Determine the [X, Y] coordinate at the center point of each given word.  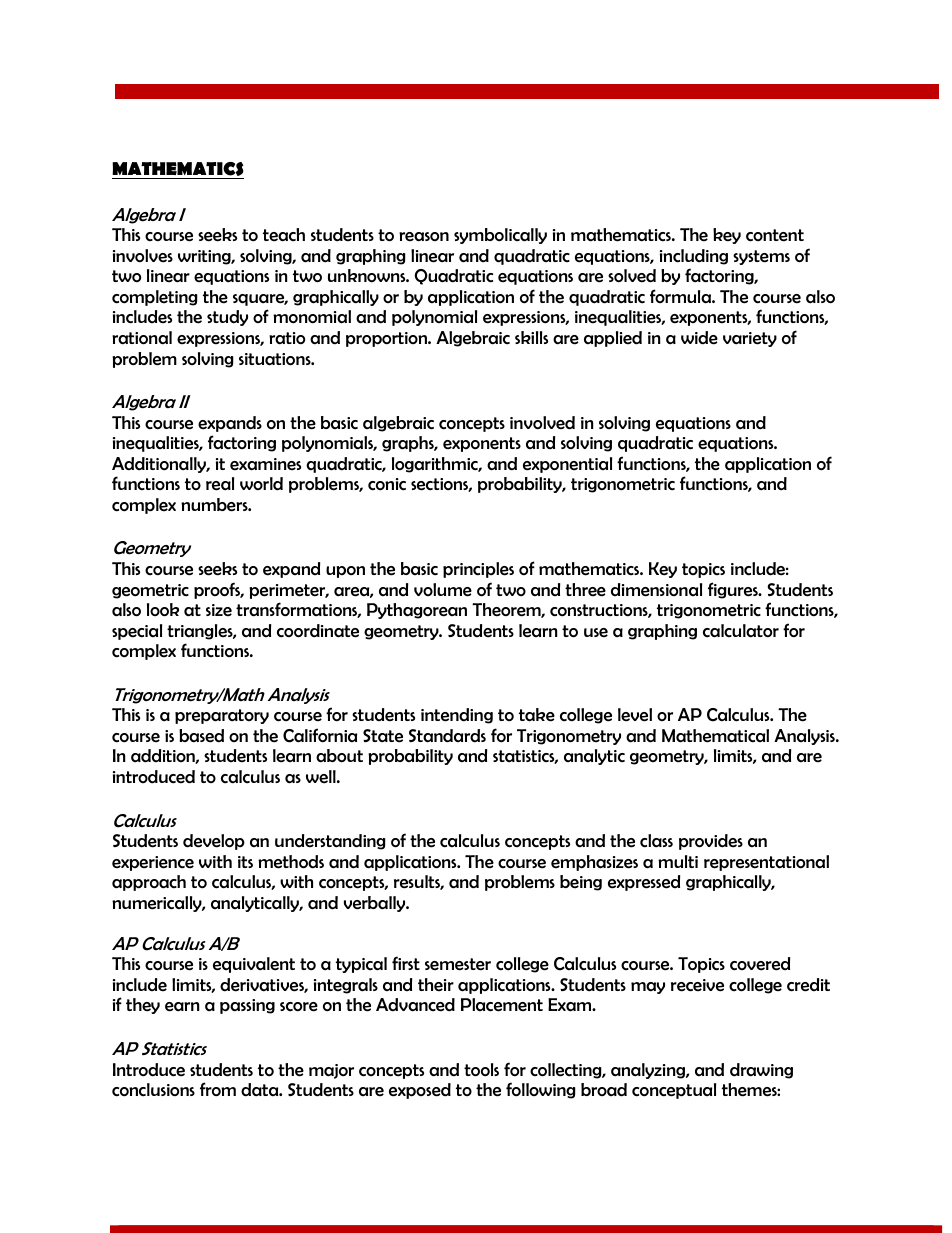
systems [761, 257]
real [220, 484]
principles [478, 570]
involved [542, 423]
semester [458, 964]
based [201, 736]
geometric [150, 591]
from [218, 1089]
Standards [447, 736]
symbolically [500, 236]
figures [734, 590]
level [635, 715]
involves [143, 256]
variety [750, 339]
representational [766, 863]
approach [149, 883]
